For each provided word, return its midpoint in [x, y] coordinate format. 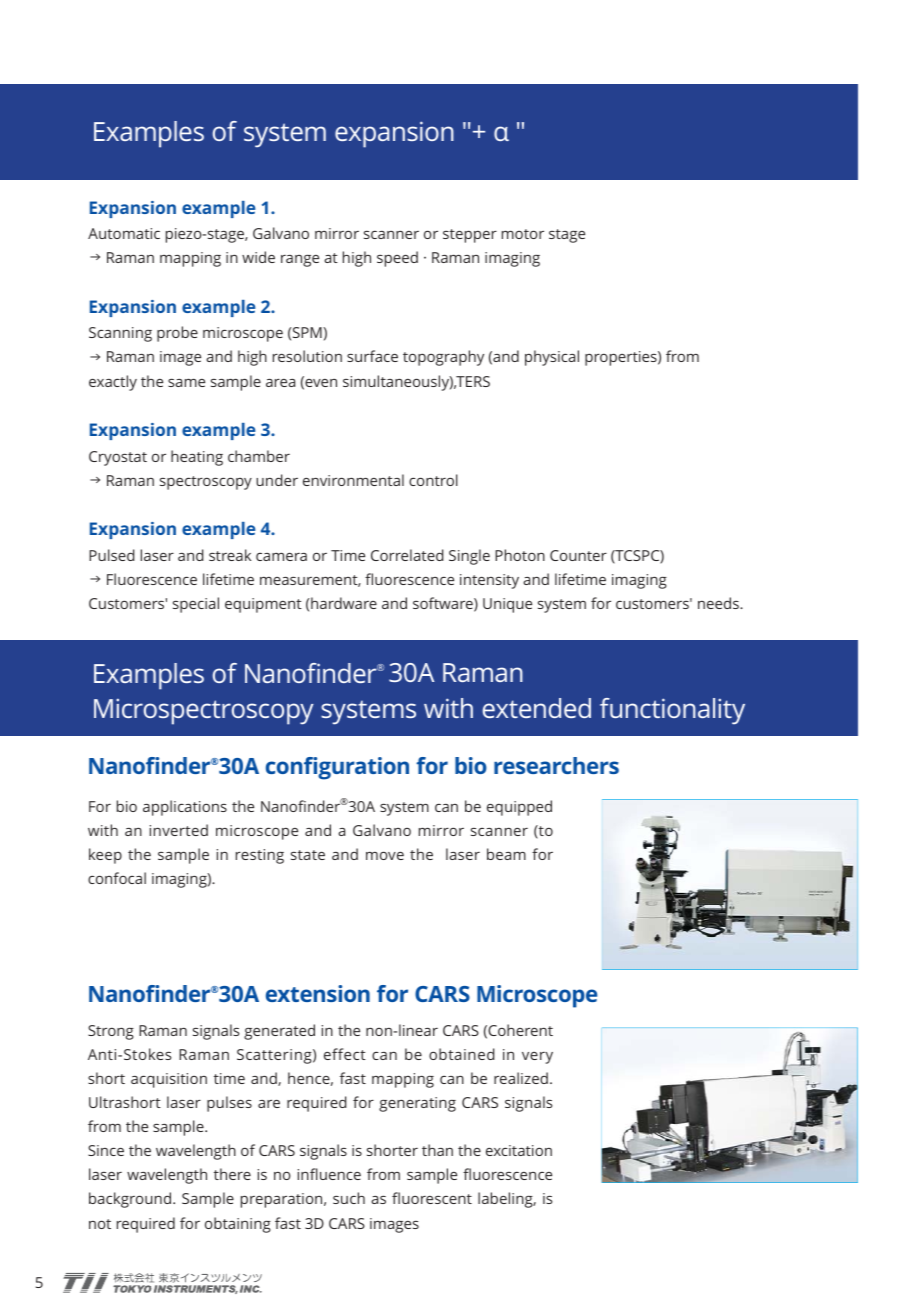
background [130, 1200]
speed [397, 259]
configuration [337, 768]
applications [185, 808]
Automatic [124, 233]
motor [523, 234]
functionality [672, 711]
